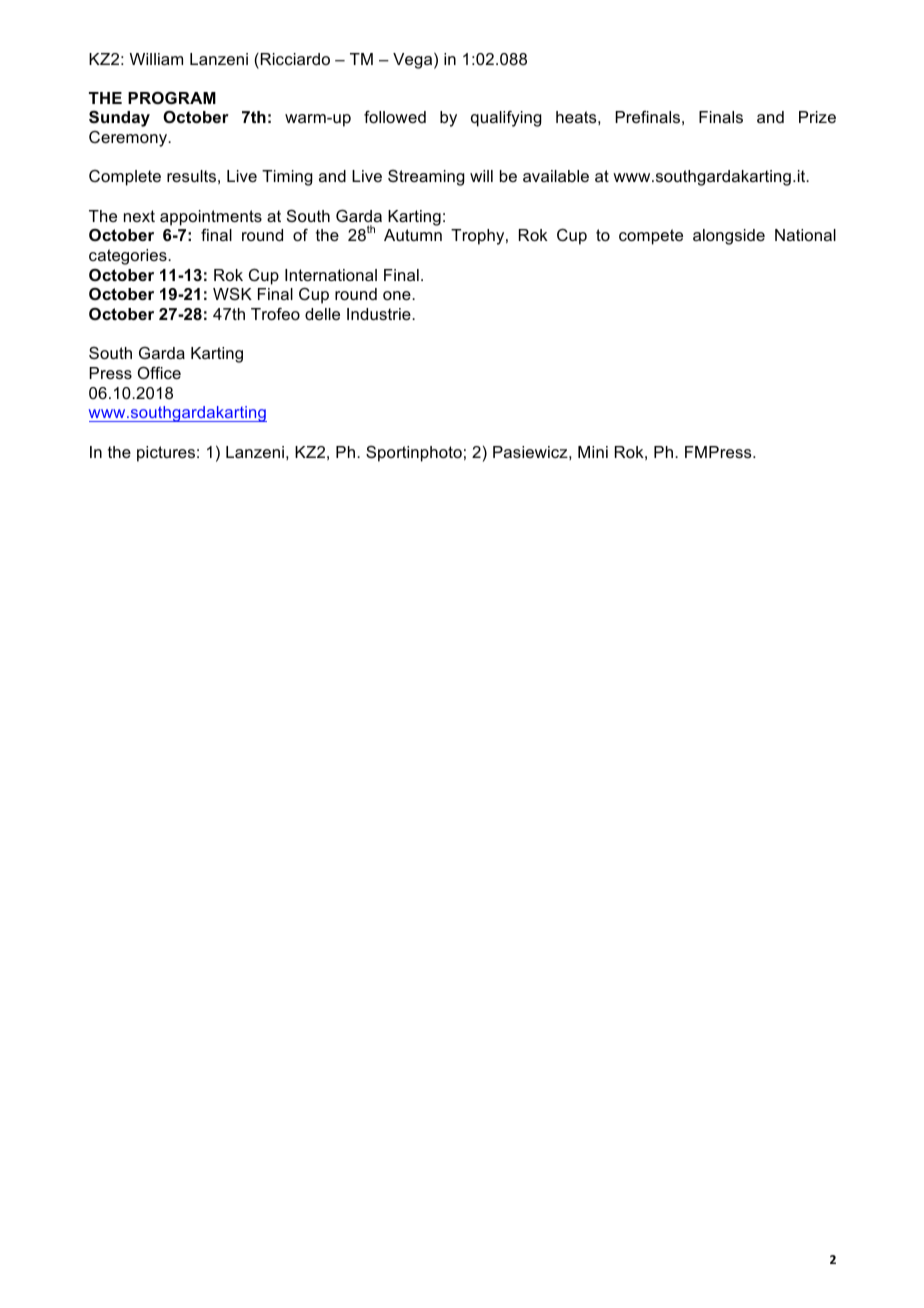 The width and height of the document is (924, 1308). What do you see at coordinates (817, 117) in the document?
I see `Prize` at bounding box center [817, 117].
